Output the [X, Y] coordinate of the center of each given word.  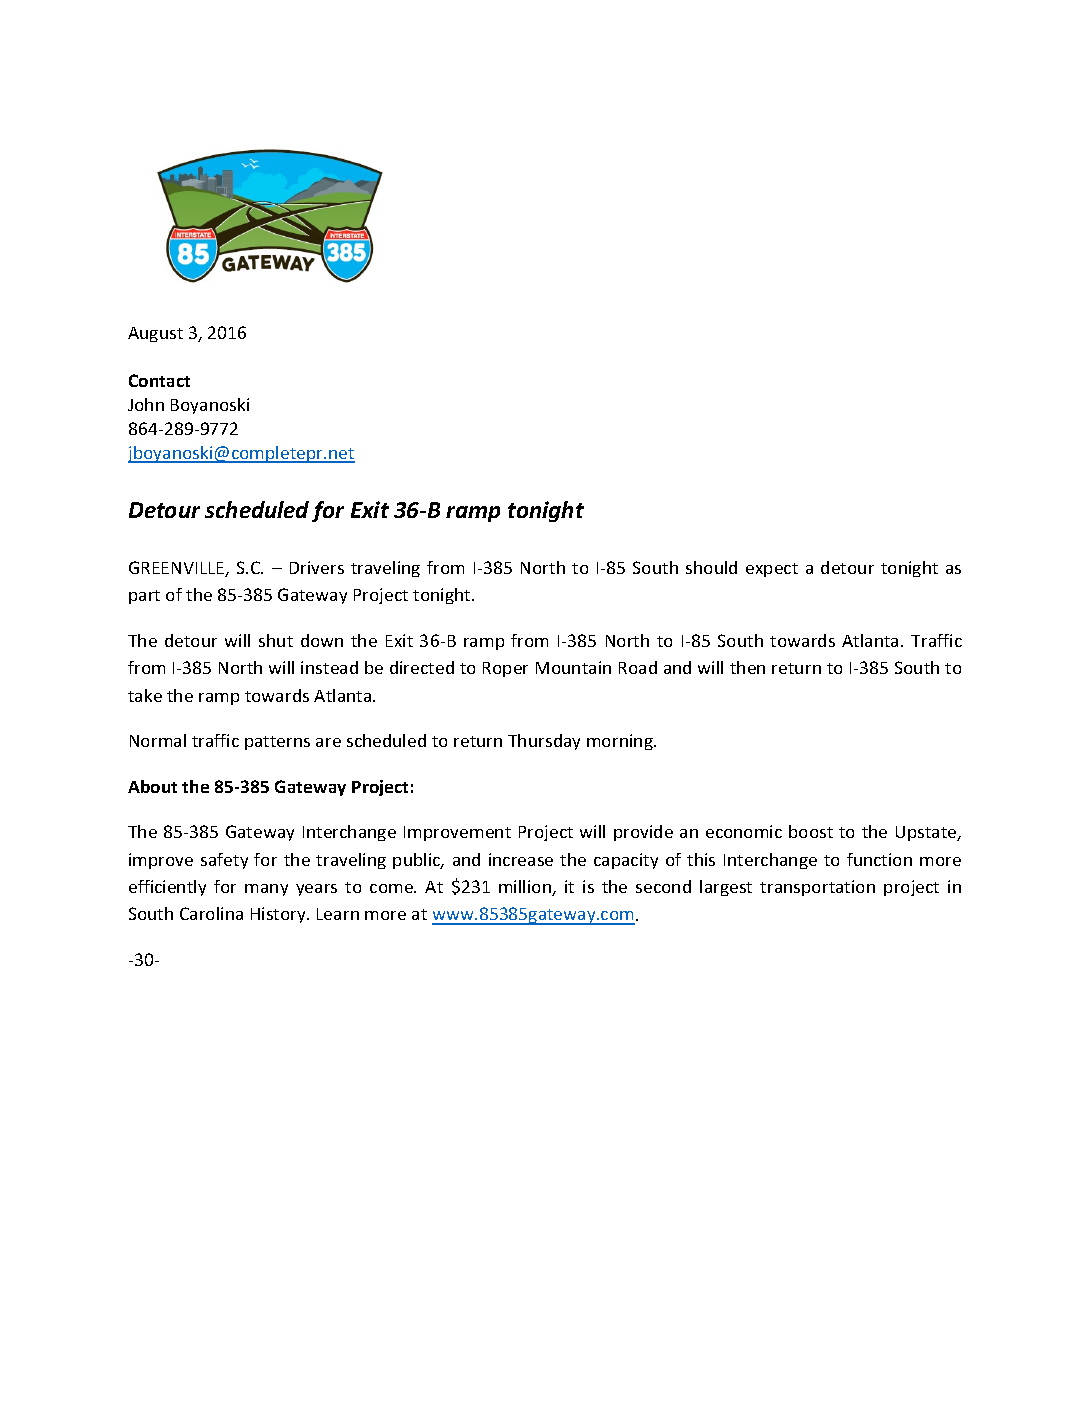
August [155, 334]
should [711, 567]
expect [772, 570]
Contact [159, 380]
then [747, 667]
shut [276, 640]
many [266, 890]
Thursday [544, 742]
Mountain [573, 667]
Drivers [317, 567]
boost [811, 831]
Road [638, 667]
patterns [277, 743]
